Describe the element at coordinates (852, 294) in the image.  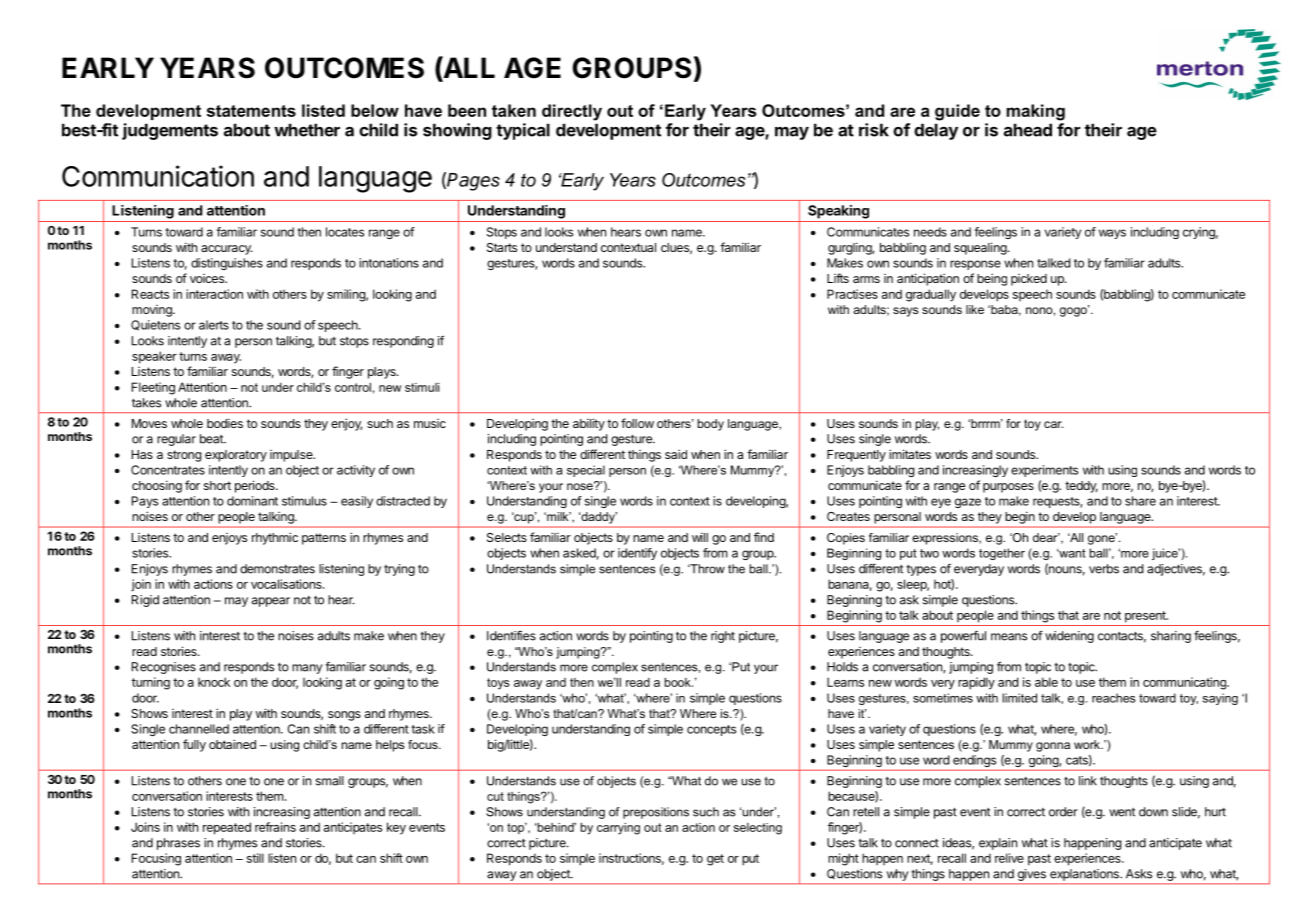
I see `Practises` at that location.
